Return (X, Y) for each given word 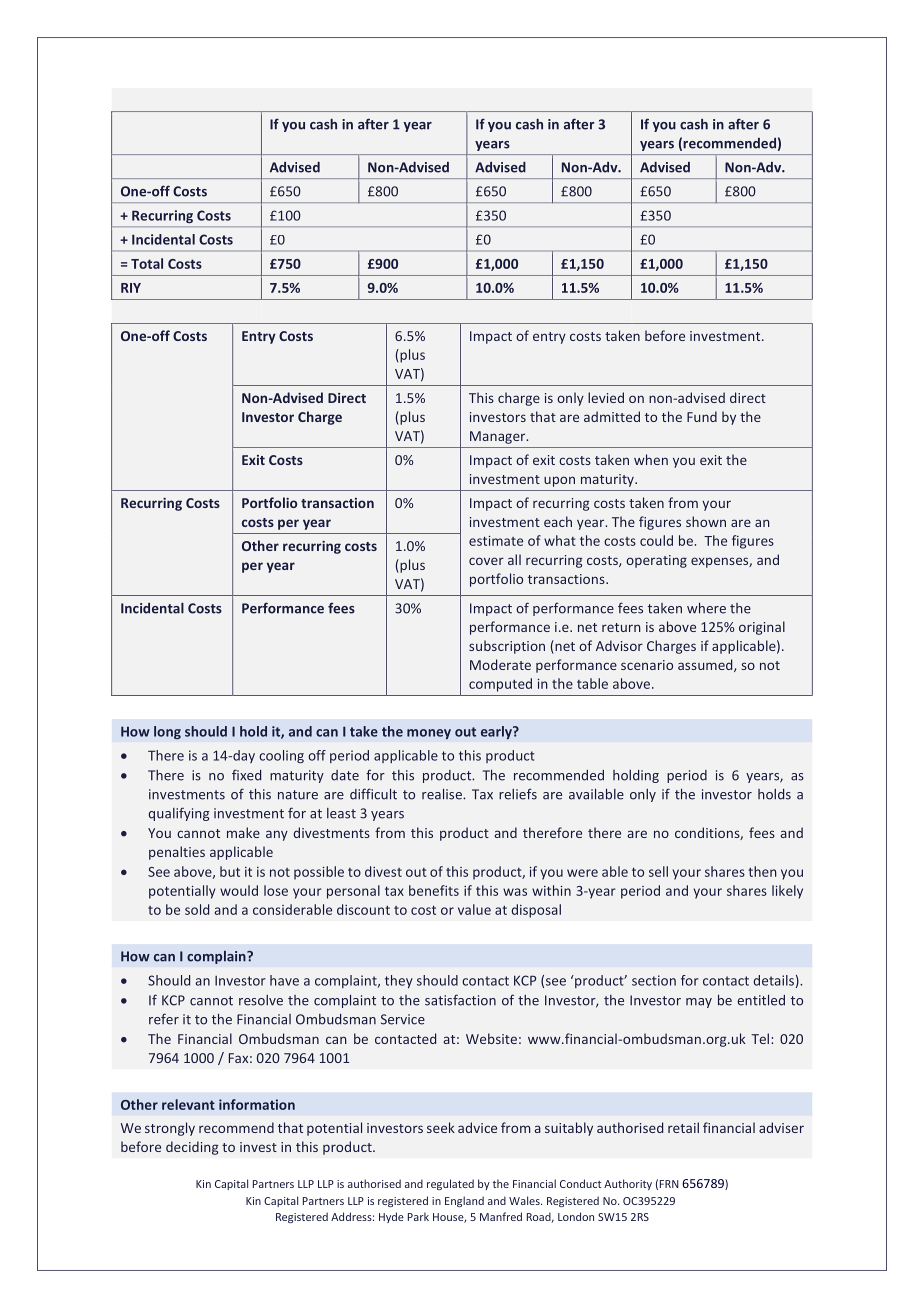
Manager (499, 437)
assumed (706, 665)
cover (486, 561)
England (464, 1201)
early (497, 732)
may (699, 1003)
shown (706, 521)
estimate (496, 541)
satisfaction (460, 1000)
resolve (261, 1000)
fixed (246, 775)
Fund (702, 416)
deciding (192, 1148)
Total (147, 263)
